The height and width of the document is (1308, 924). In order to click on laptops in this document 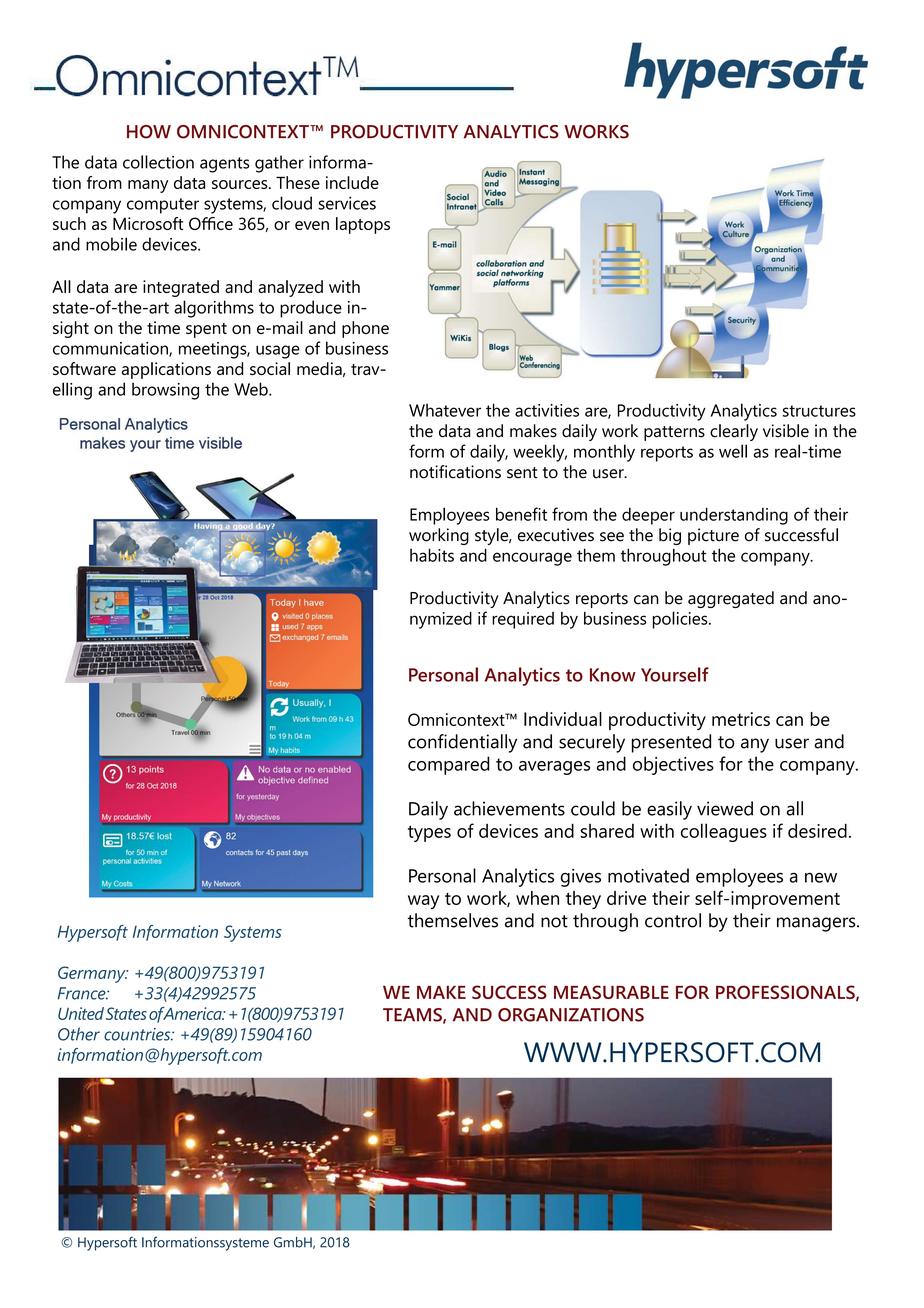, I will do `click(363, 225)`.
